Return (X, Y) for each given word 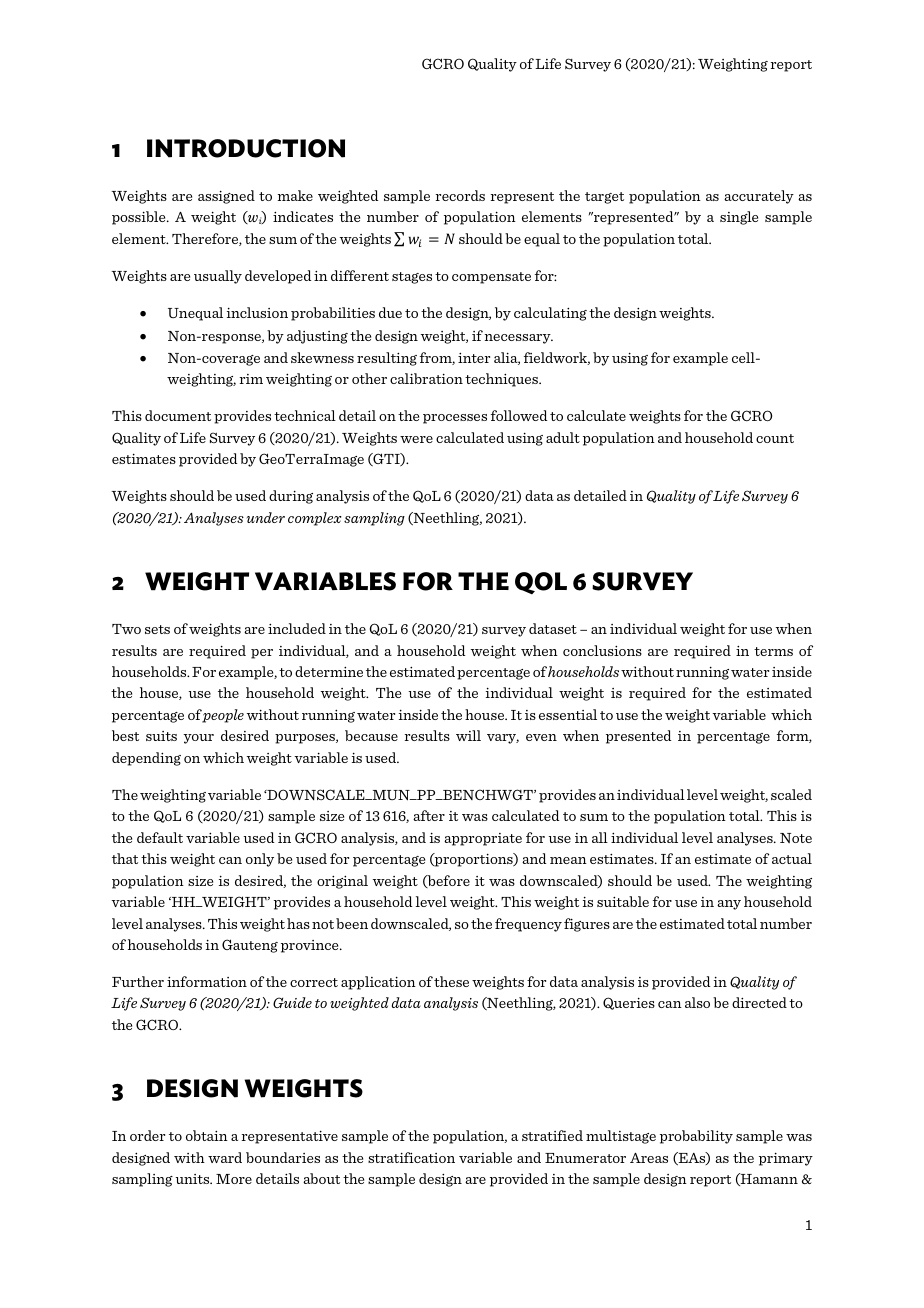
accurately (759, 197)
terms (773, 651)
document (178, 415)
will (468, 735)
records (460, 195)
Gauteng (250, 946)
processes (455, 419)
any (729, 905)
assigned (226, 197)
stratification (411, 1157)
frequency (528, 925)
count (775, 438)
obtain (207, 1135)
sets (157, 629)
